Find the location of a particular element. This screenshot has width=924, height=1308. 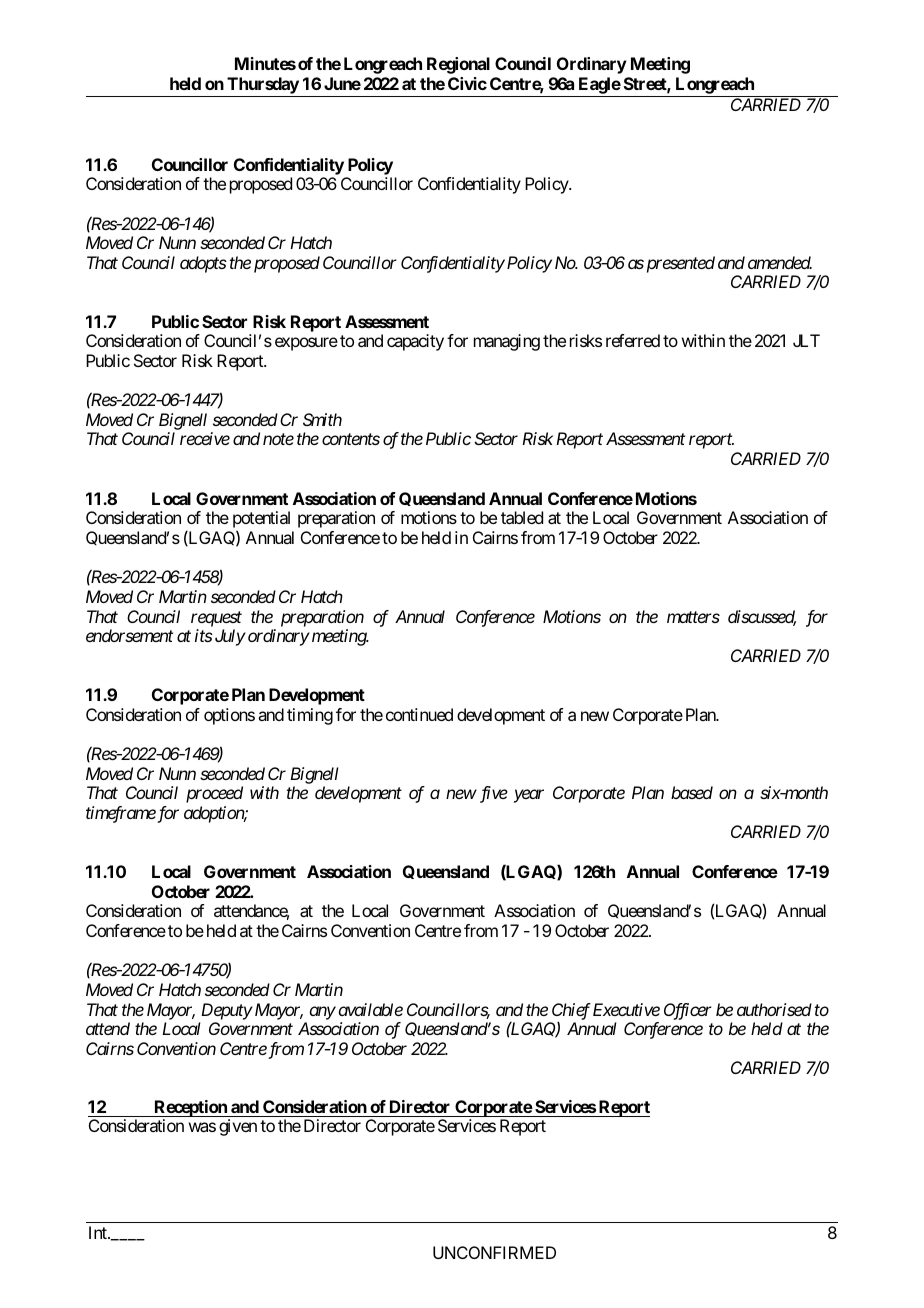

given is located at coordinates (238, 1127).
